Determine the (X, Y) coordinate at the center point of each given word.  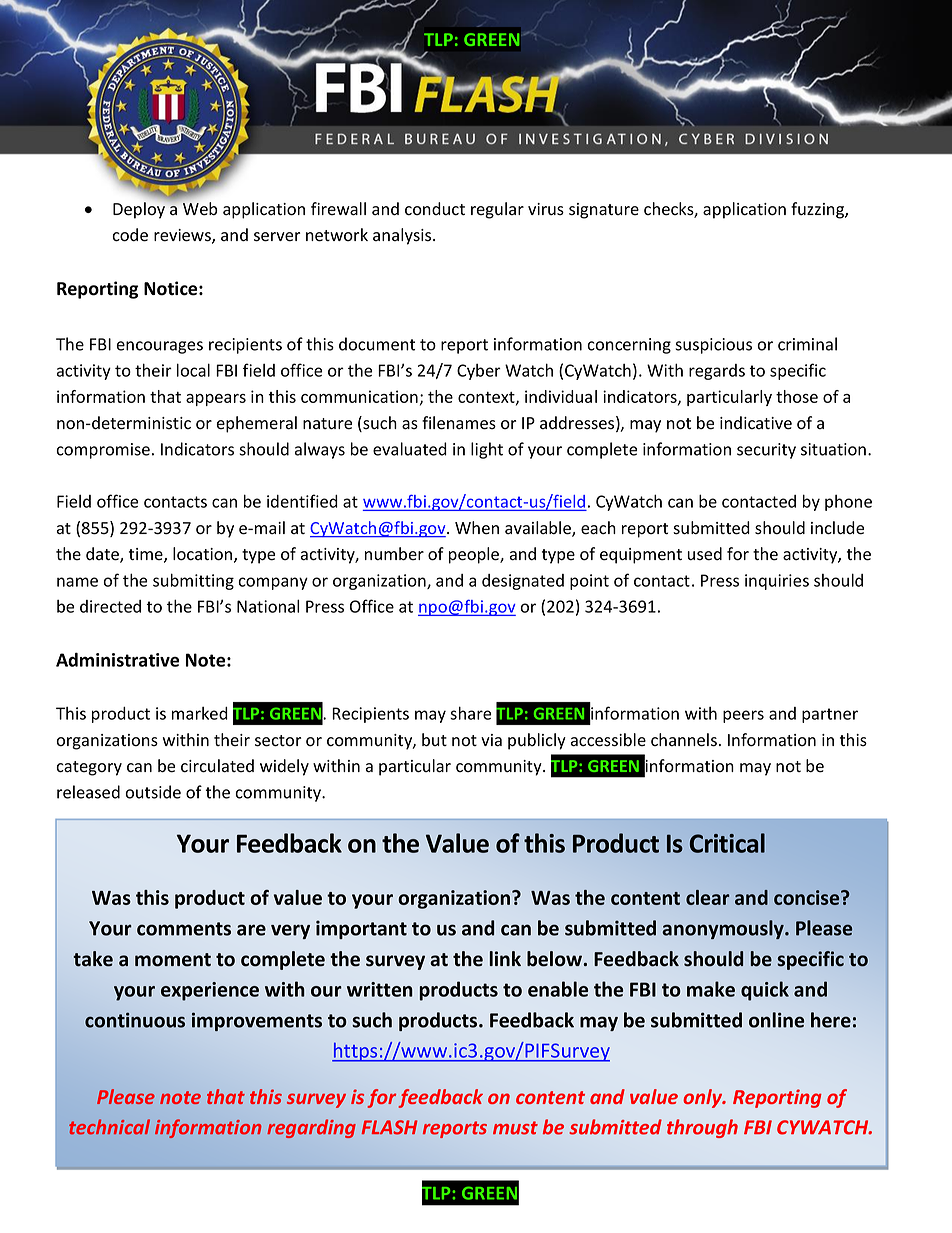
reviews (183, 236)
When (477, 528)
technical (109, 1127)
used (705, 554)
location (204, 555)
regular (497, 210)
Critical (727, 843)
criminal (807, 344)
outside (153, 792)
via (491, 740)
